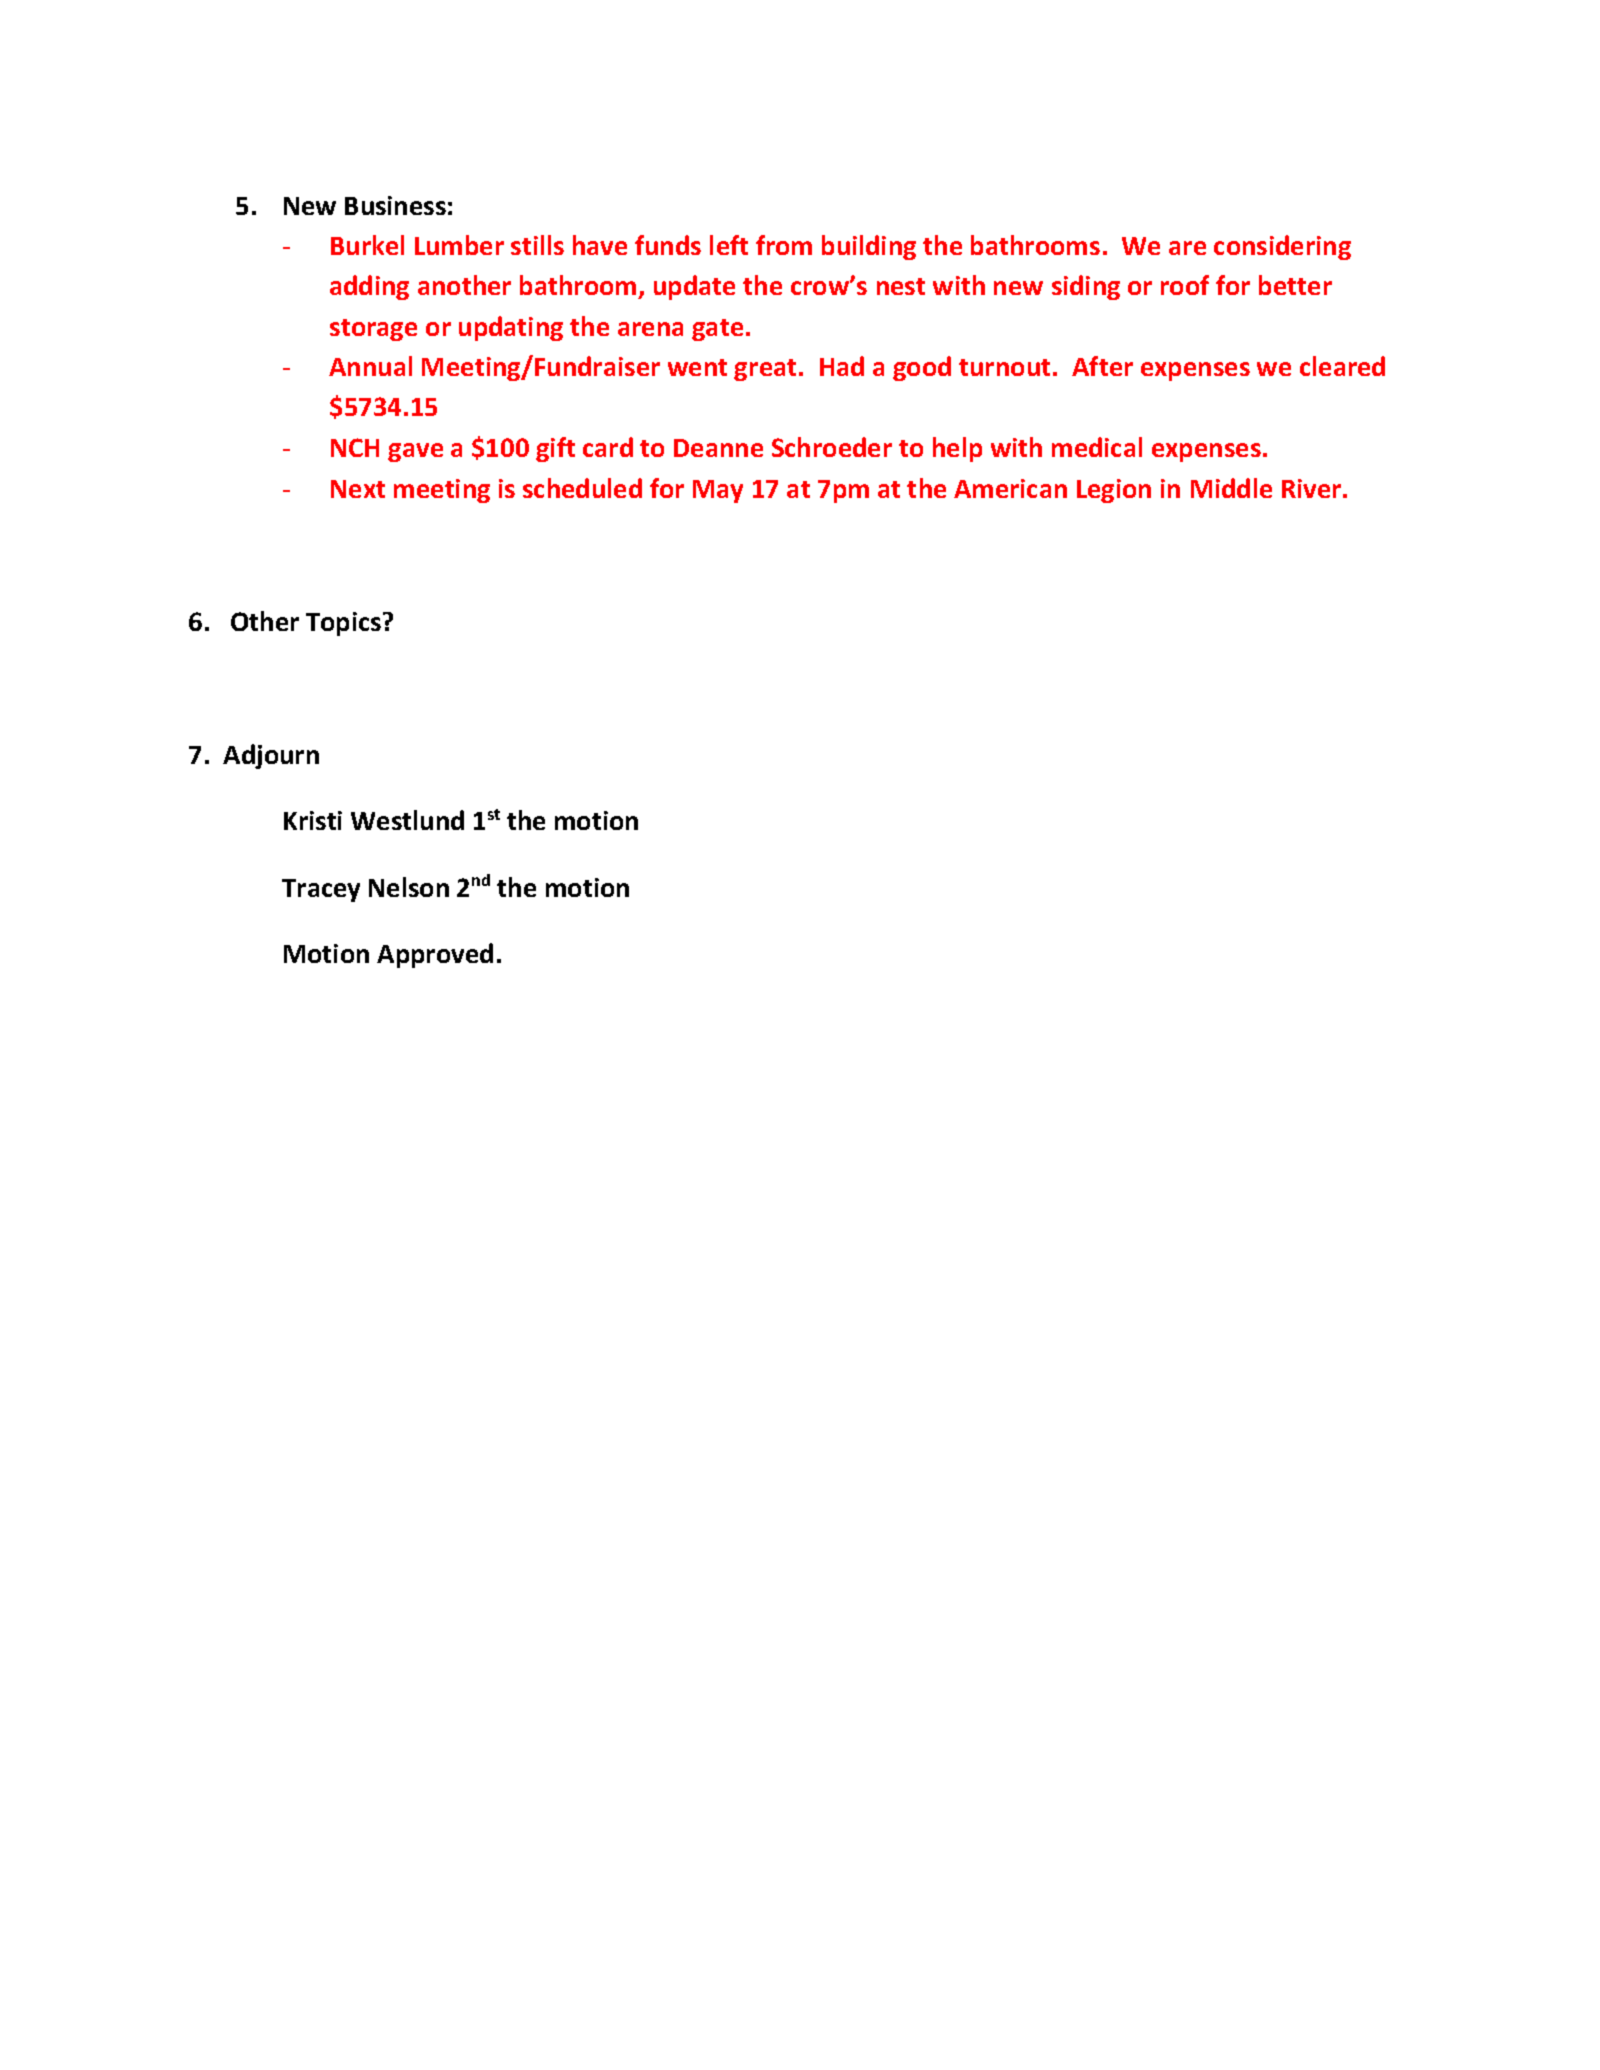 Image resolution: width=1600 pixels, height=2070 pixels. I want to click on Lumber, so click(459, 245).
